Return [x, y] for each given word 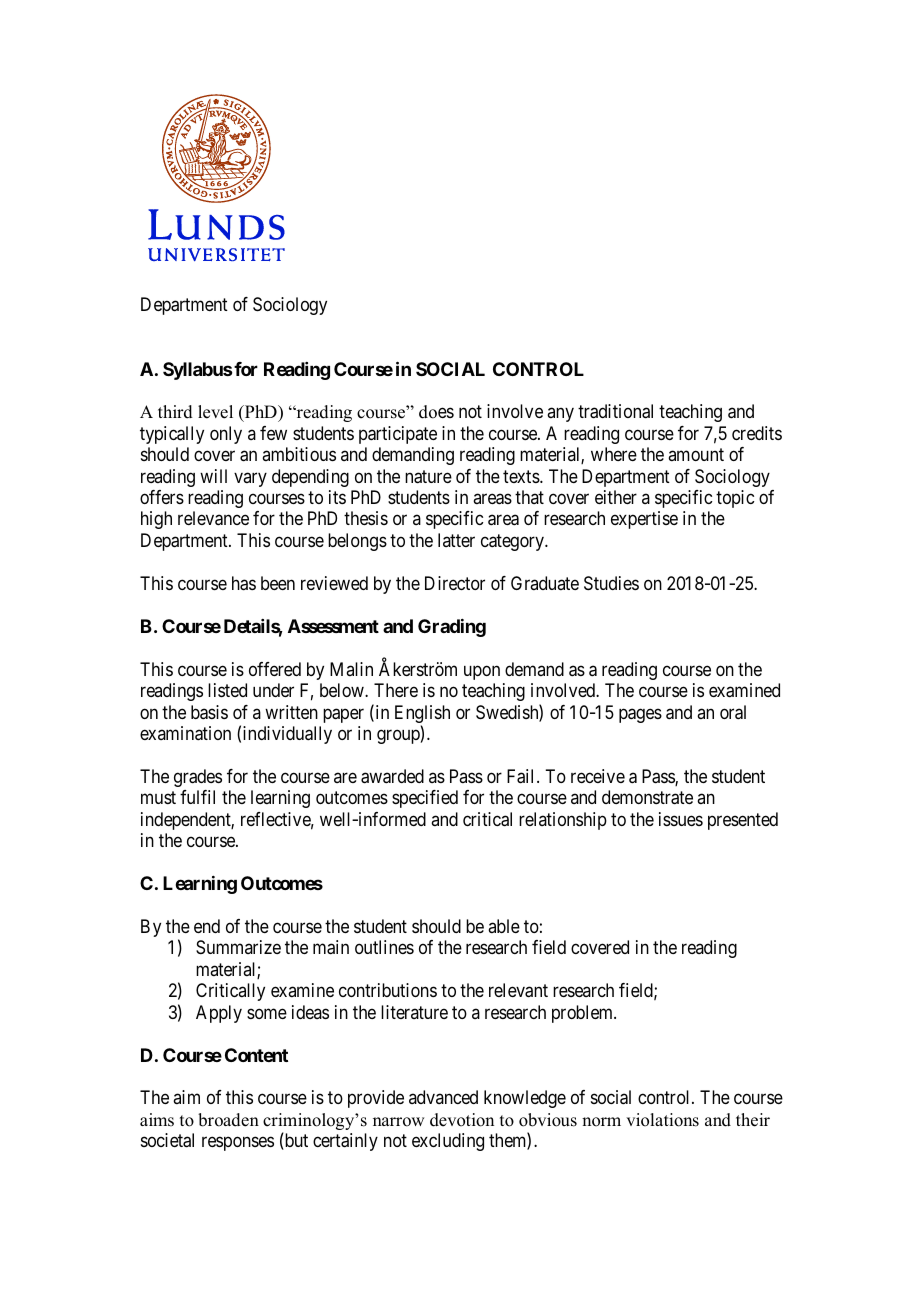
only [226, 435]
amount [696, 455]
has [244, 583]
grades [198, 778]
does [436, 412]
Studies [611, 583]
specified [425, 799]
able [504, 926]
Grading [452, 628]
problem [584, 1014]
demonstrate [647, 797]
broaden [228, 1120]
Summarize [238, 947]
